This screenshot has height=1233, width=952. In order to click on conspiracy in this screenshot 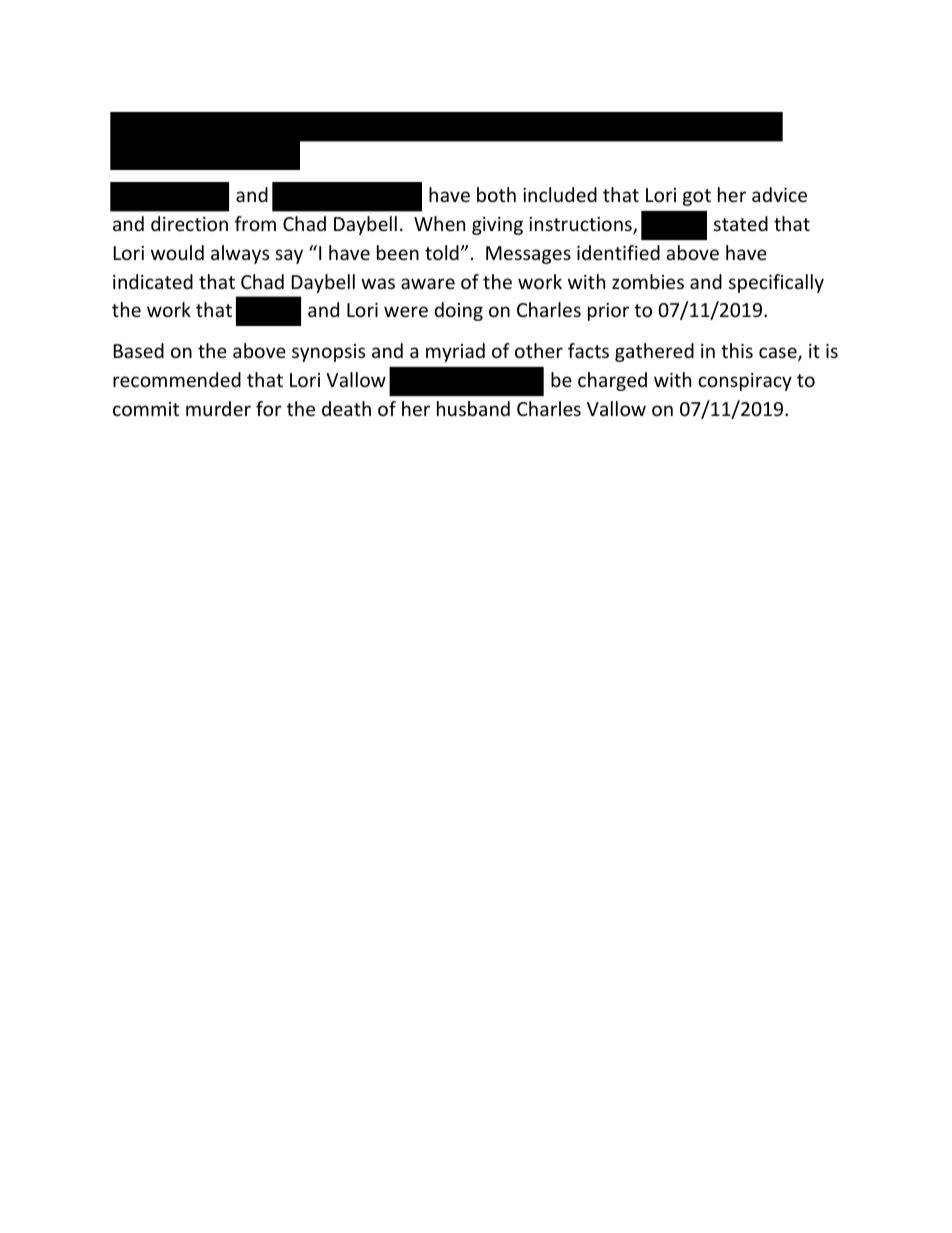, I will do `click(745, 382)`.
